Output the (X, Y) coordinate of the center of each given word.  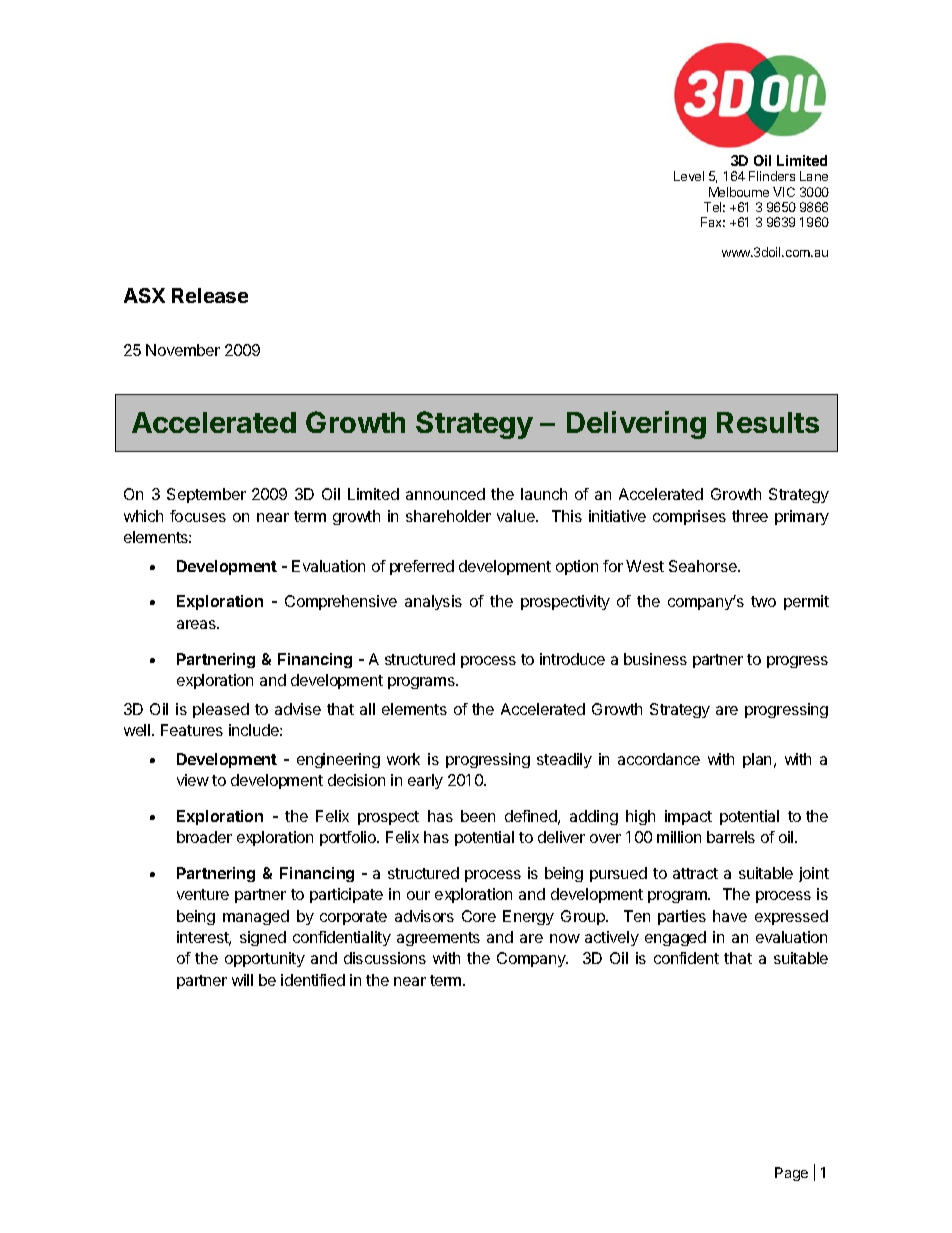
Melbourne (739, 192)
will (242, 980)
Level (689, 176)
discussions (385, 958)
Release (210, 295)
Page (791, 1174)
